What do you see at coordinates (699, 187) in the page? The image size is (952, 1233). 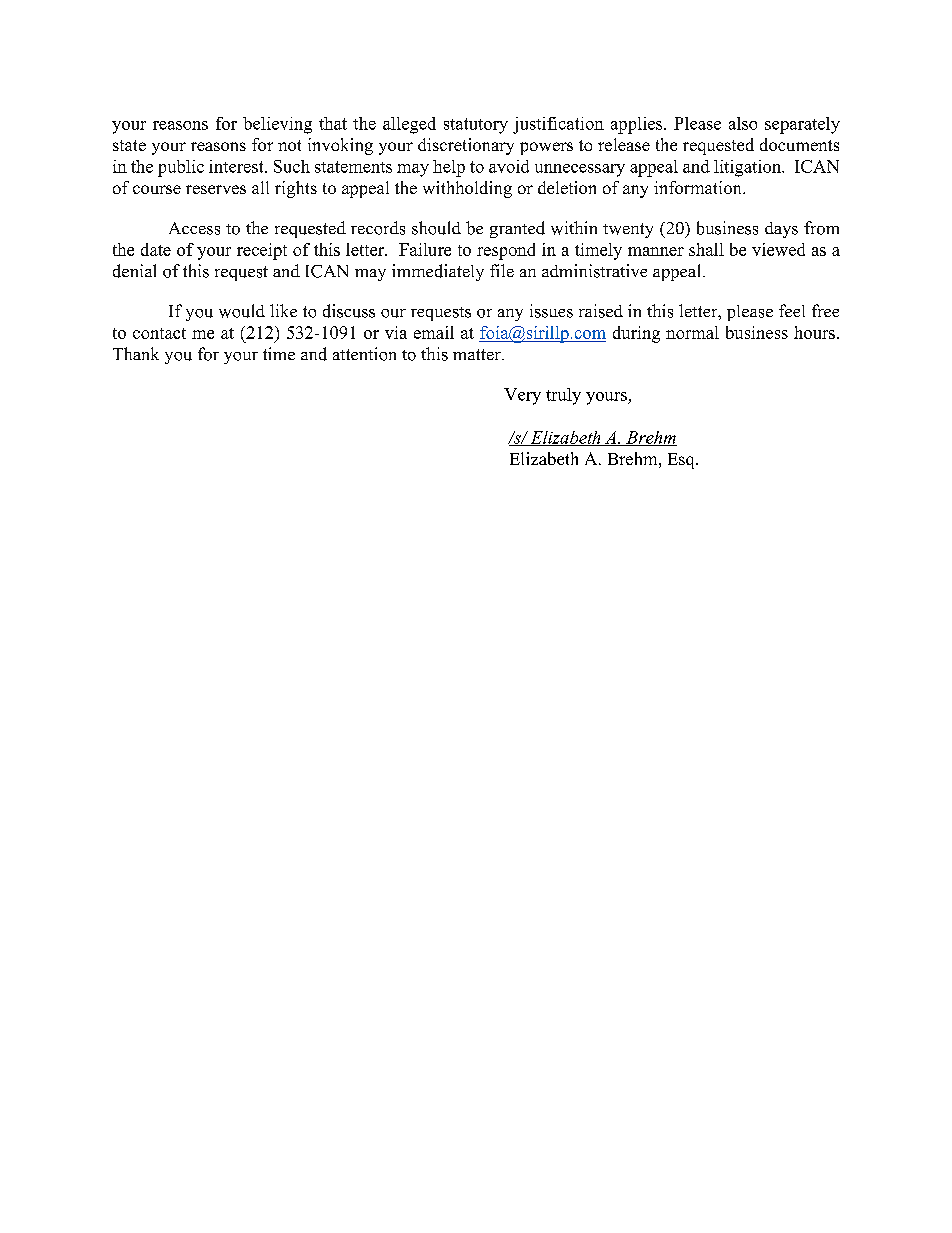 I see `information` at bounding box center [699, 187].
